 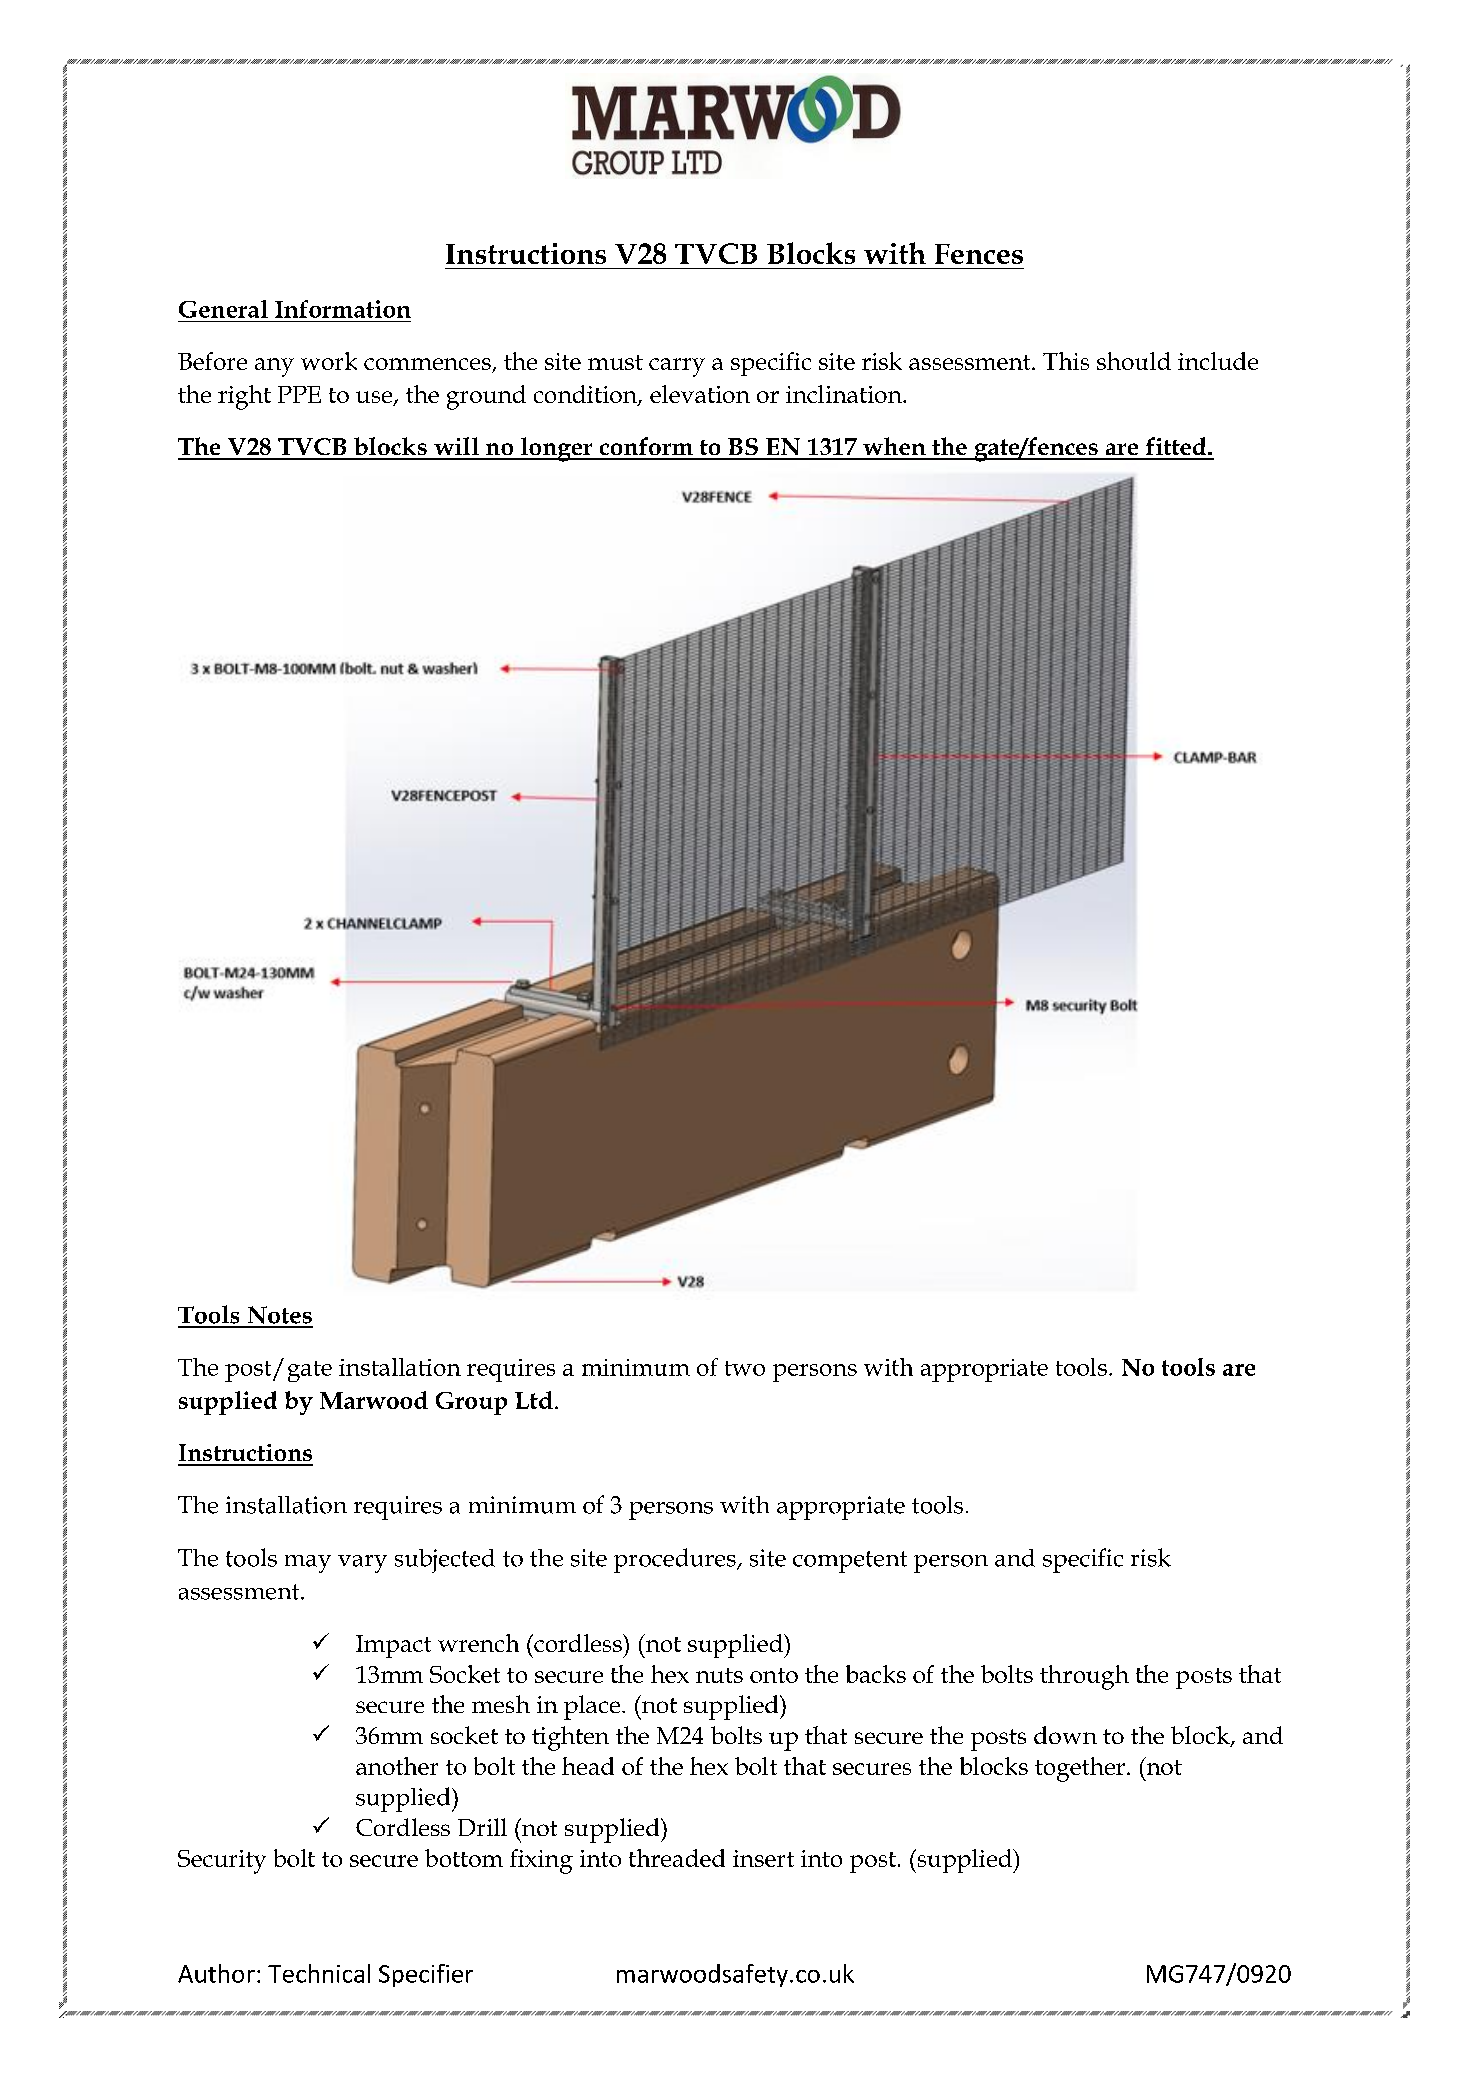 I want to click on procedures, so click(x=676, y=1560).
